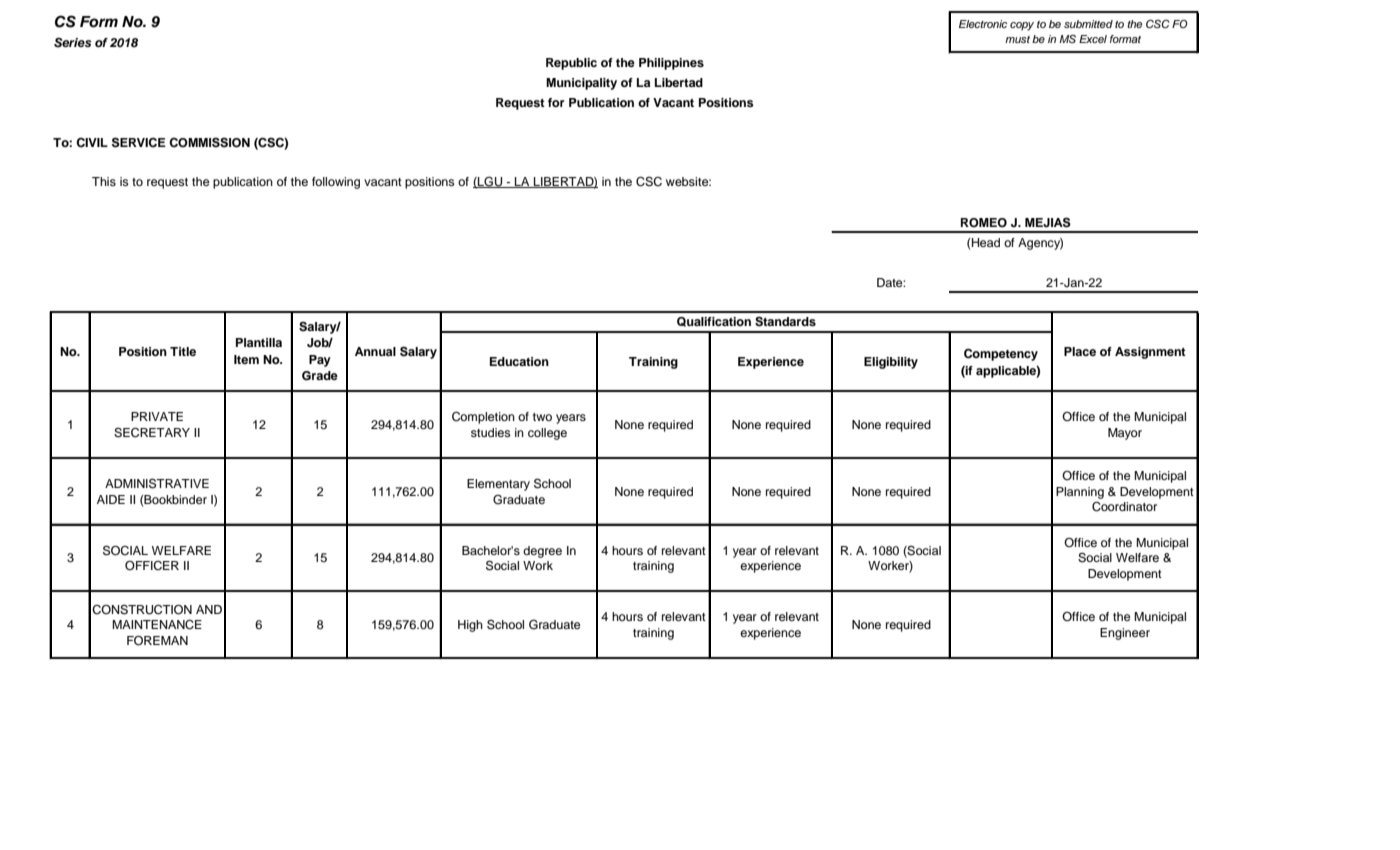 This screenshot has width=1400, height=850. Describe the element at coordinates (1125, 434) in the screenshot. I see `Mayor` at that location.
